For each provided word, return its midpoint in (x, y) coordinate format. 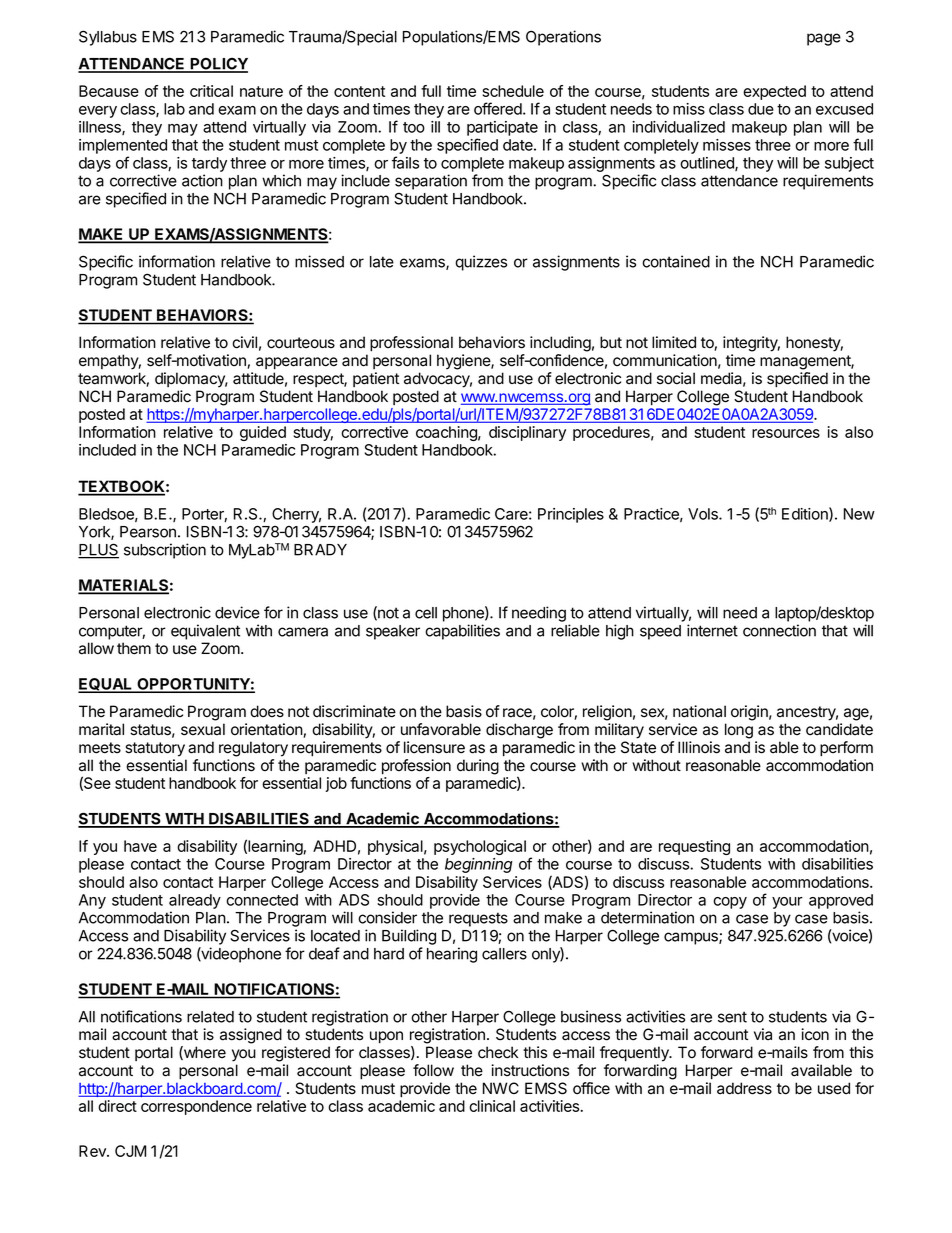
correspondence (196, 1107)
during (478, 767)
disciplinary (527, 433)
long (739, 731)
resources (786, 433)
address (744, 1088)
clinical (492, 1106)
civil (244, 342)
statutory (155, 749)
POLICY (218, 65)
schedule (513, 91)
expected (774, 92)
